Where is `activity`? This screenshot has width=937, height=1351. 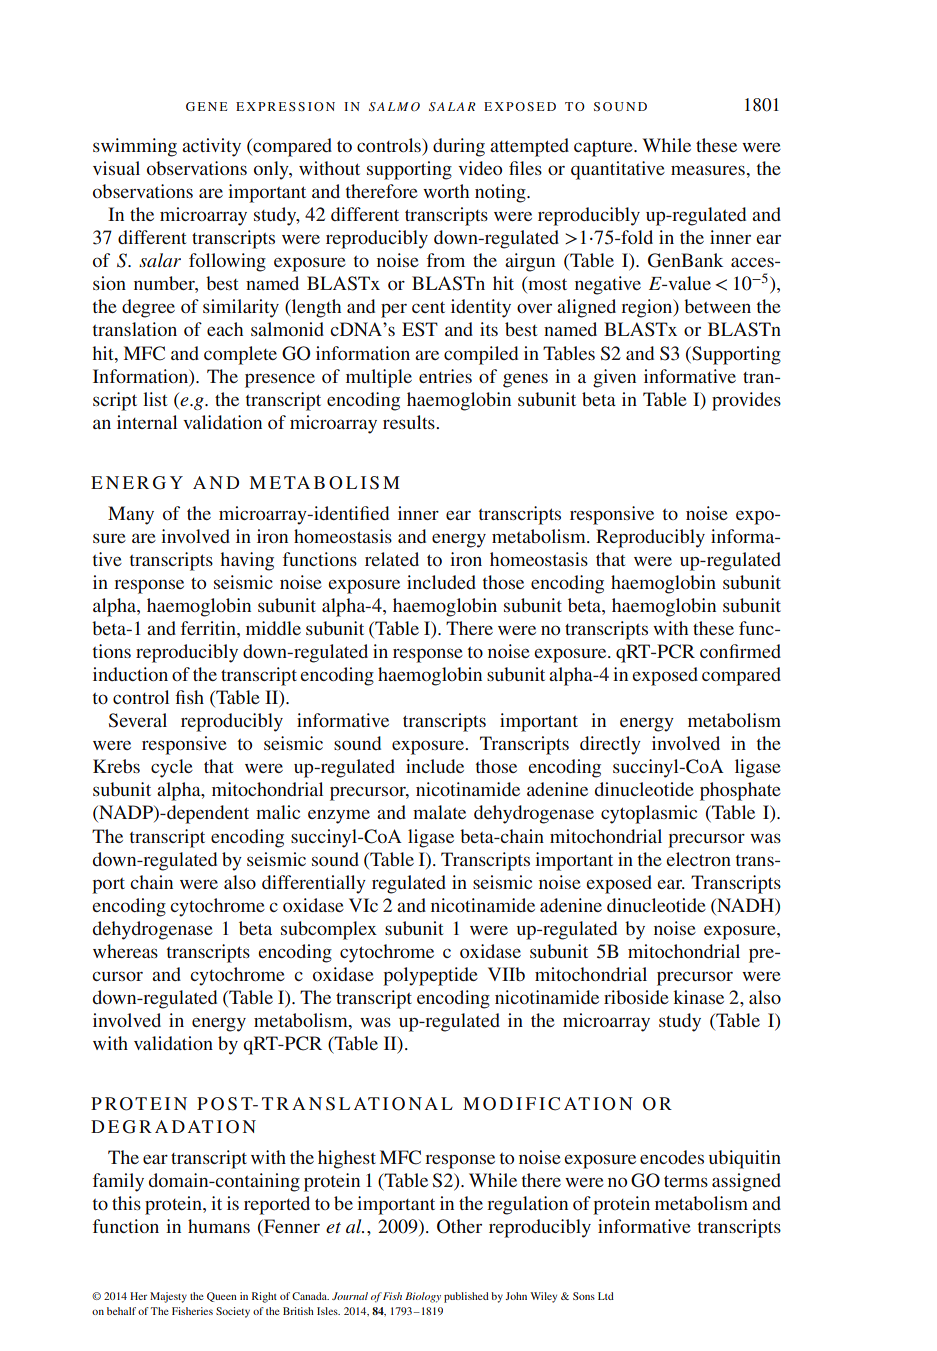
activity is located at coordinates (211, 147).
